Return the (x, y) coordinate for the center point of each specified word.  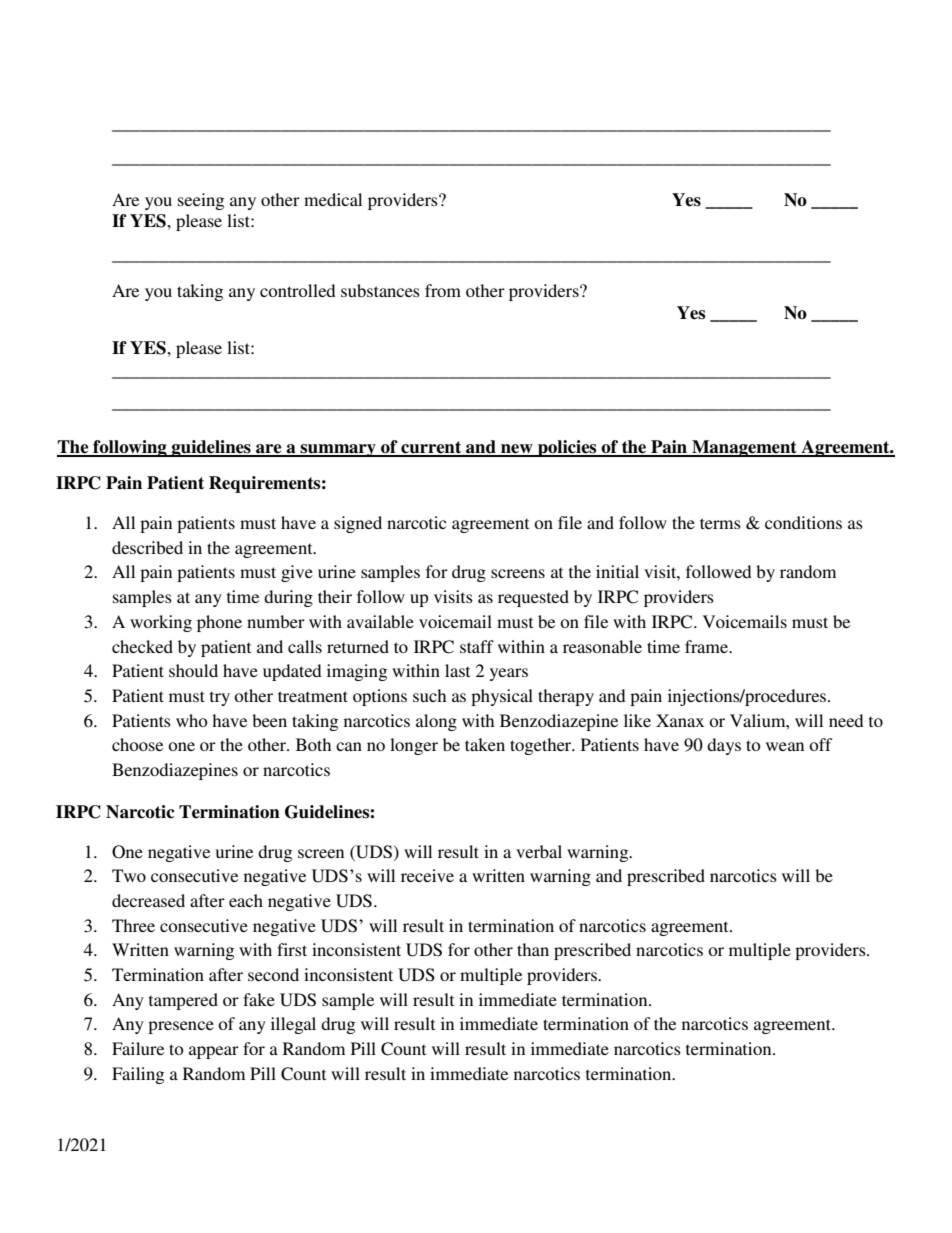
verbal (539, 851)
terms (720, 523)
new (517, 450)
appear (214, 1052)
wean (785, 746)
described (147, 547)
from (443, 290)
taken (485, 744)
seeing (201, 201)
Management (744, 448)
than (533, 949)
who (192, 720)
